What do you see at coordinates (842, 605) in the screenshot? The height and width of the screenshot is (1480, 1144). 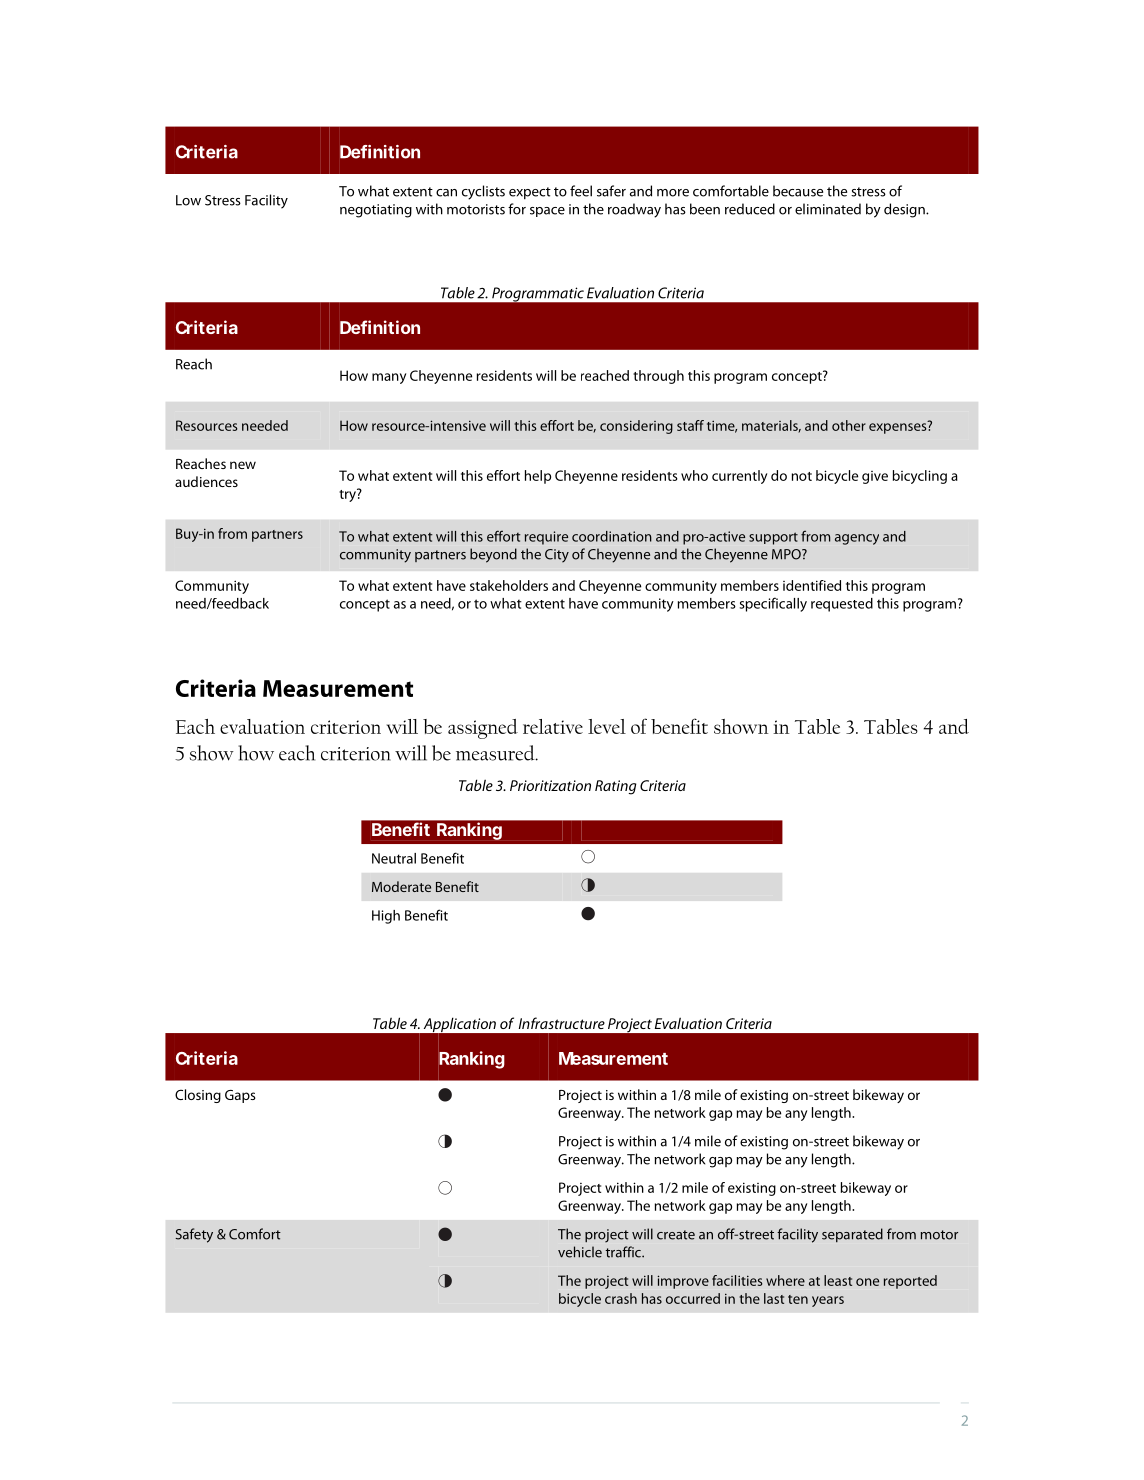 I see `requested` at bounding box center [842, 605].
